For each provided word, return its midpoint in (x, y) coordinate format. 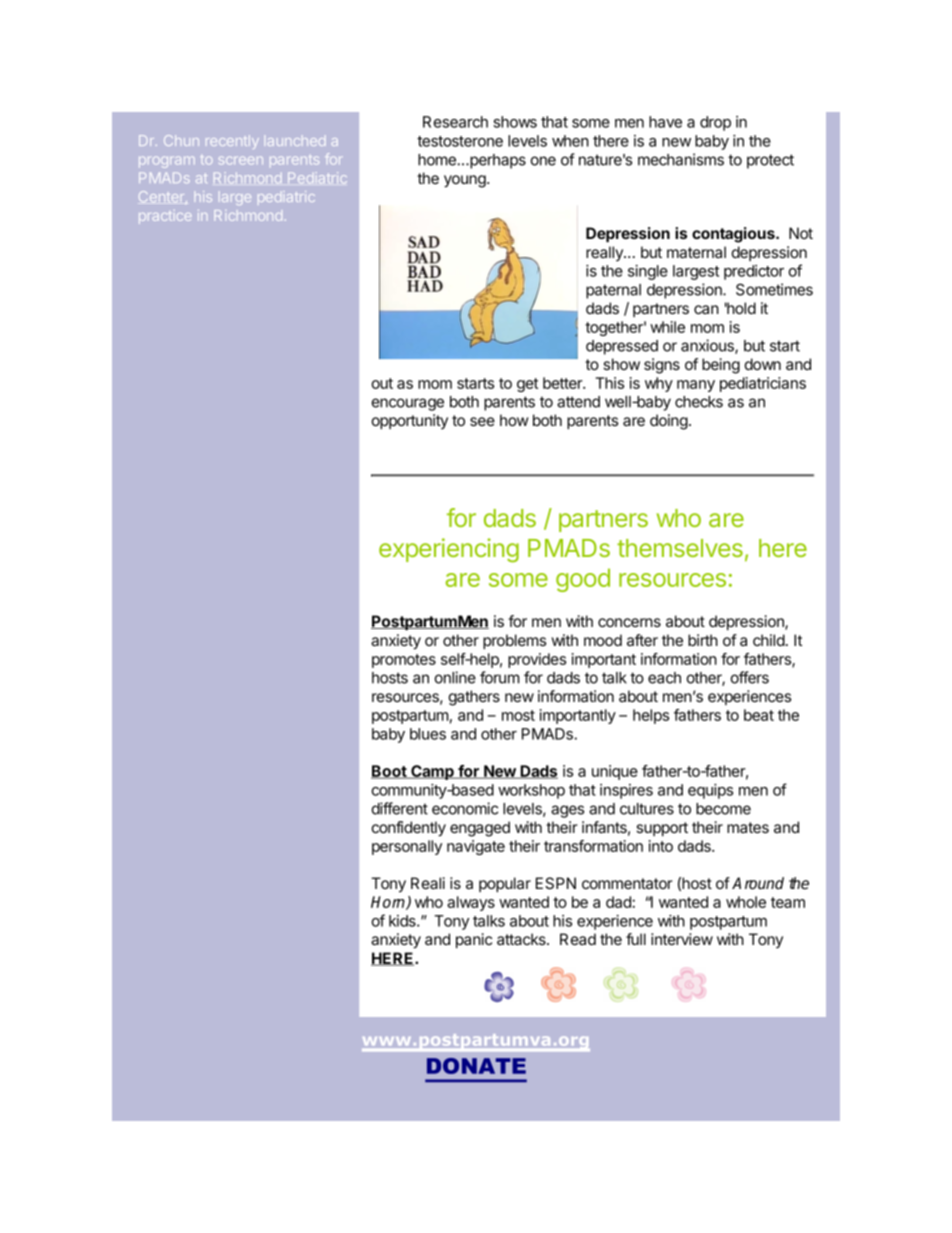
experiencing (449, 550)
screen (241, 160)
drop (715, 123)
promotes (404, 661)
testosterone (460, 141)
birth (703, 640)
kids (403, 921)
